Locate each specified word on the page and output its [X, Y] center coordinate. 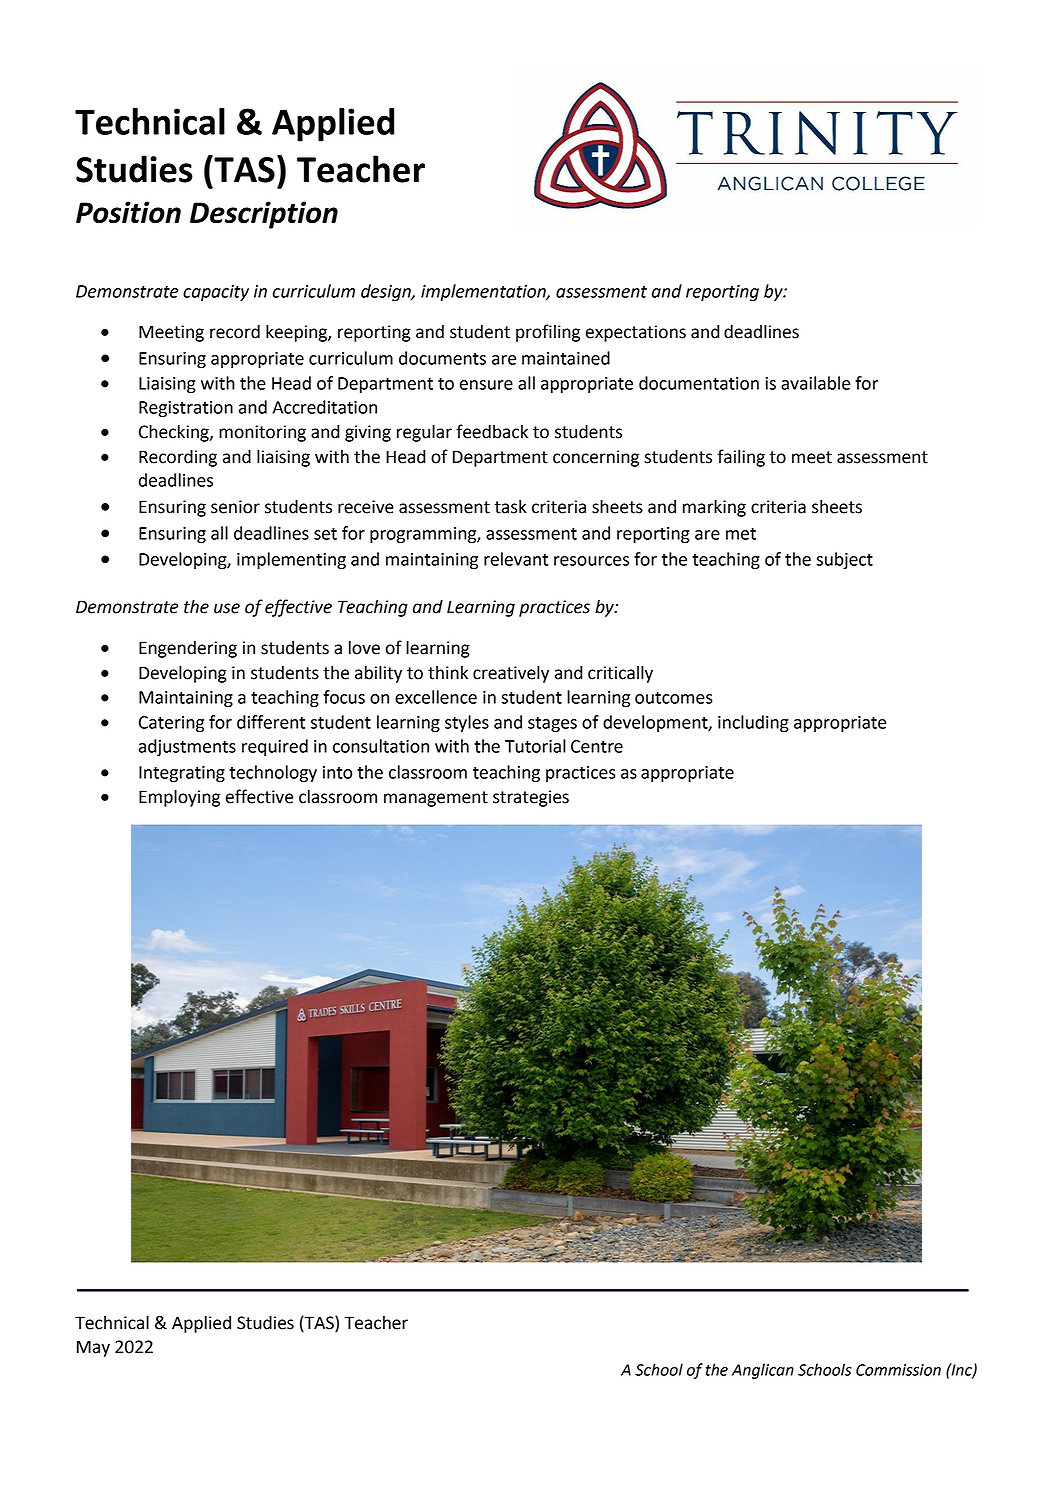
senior [235, 507]
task [510, 507]
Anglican [763, 1371]
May [93, 1348]
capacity [216, 293]
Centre [597, 746]
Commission [898, 1370]
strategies [531, 798]
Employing [179, 798]
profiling [548, 333]
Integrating [182, 774]
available [815, 383]
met [741, 534]
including [753, 724]
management [436, 799]
